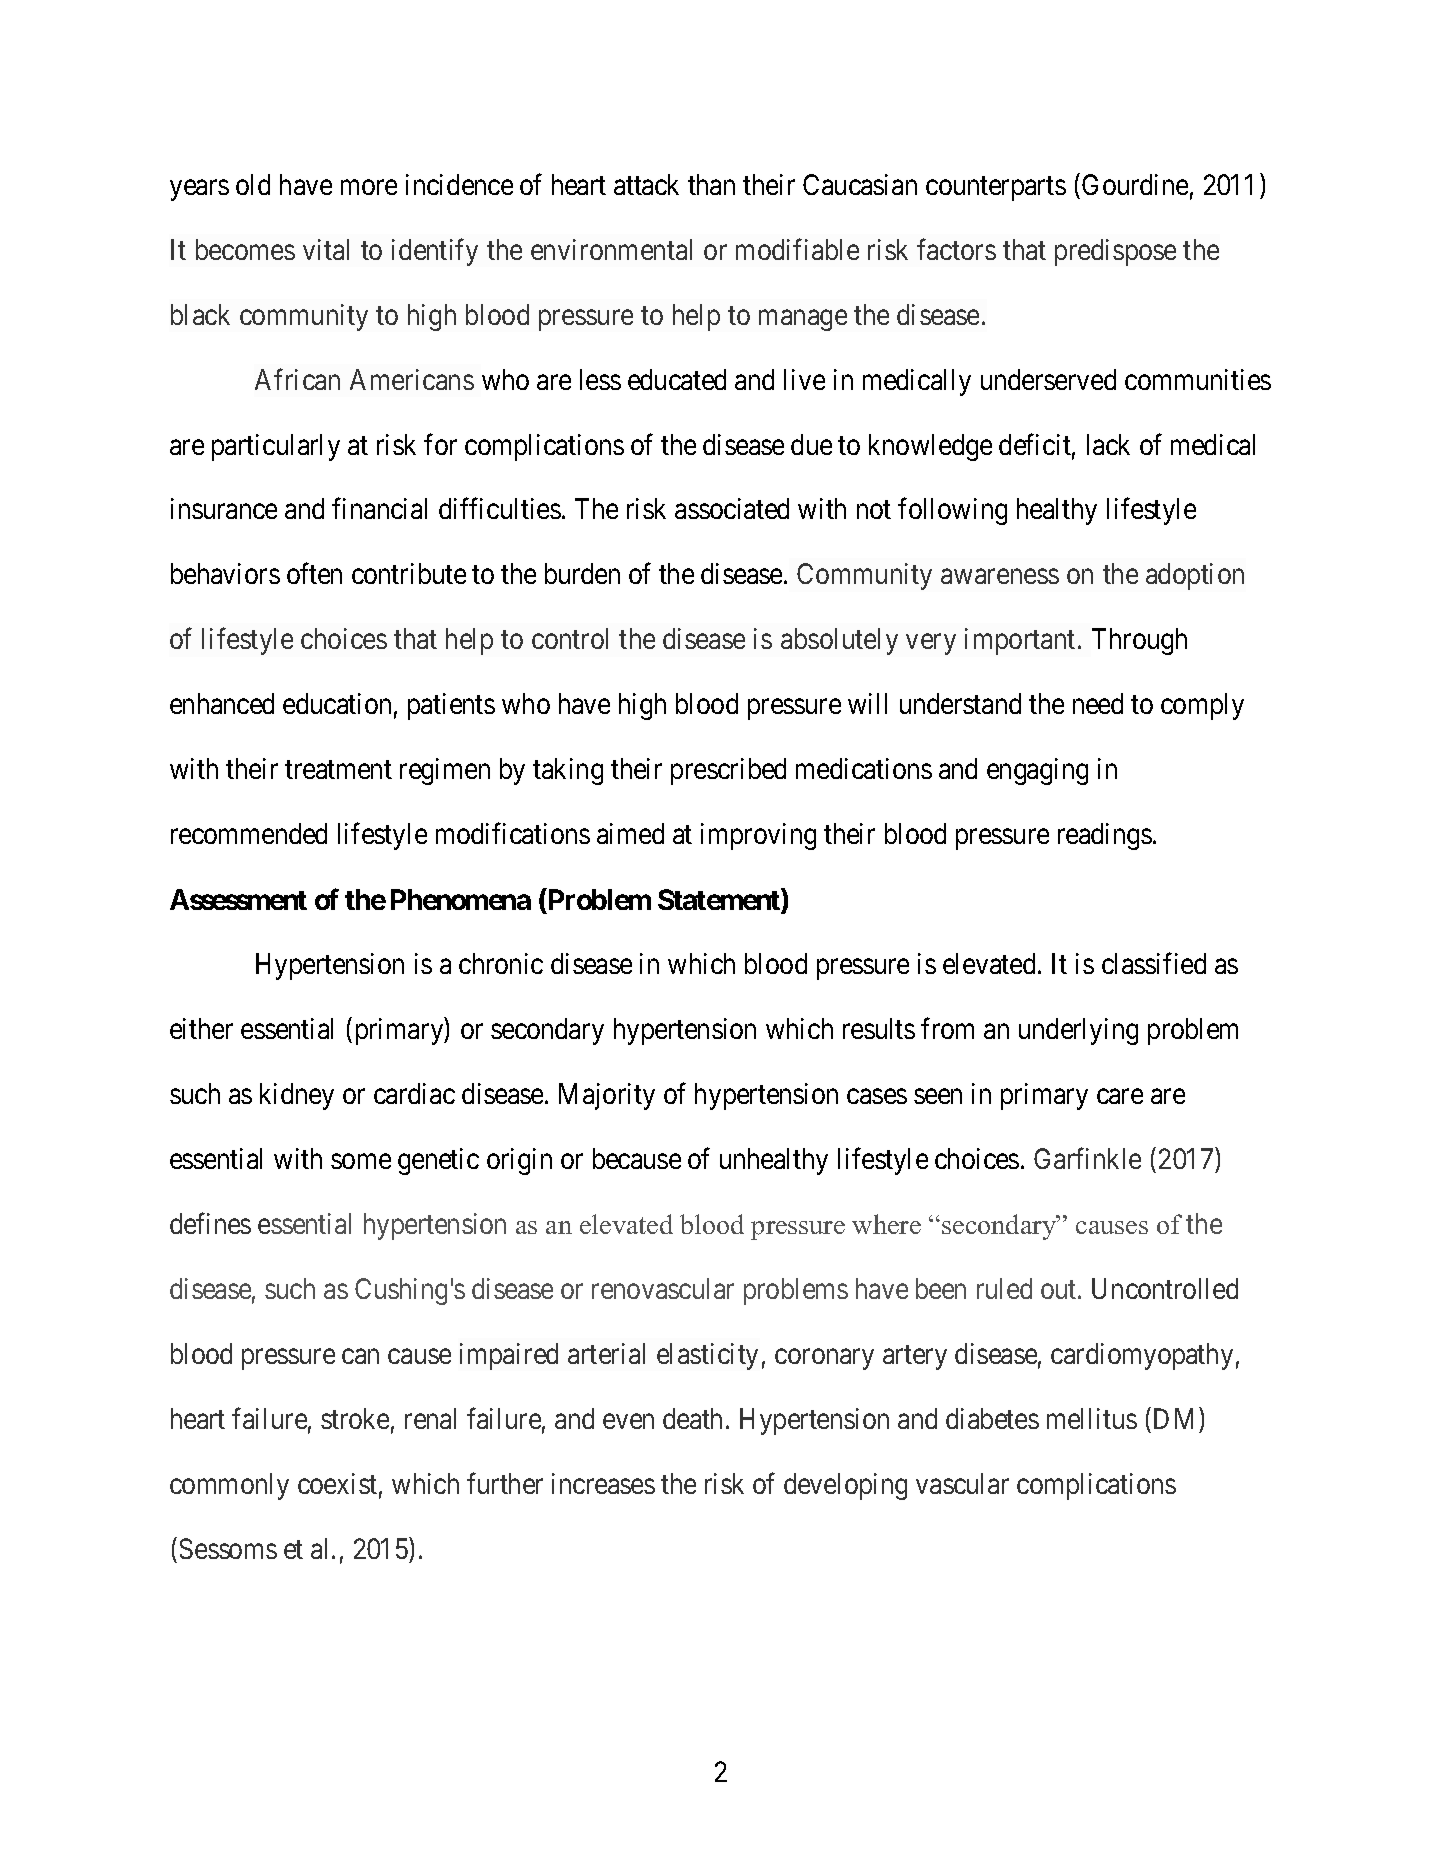 The height and width of the document is (1864, 1440). I want to click on stroke, so click(355, 1418).
